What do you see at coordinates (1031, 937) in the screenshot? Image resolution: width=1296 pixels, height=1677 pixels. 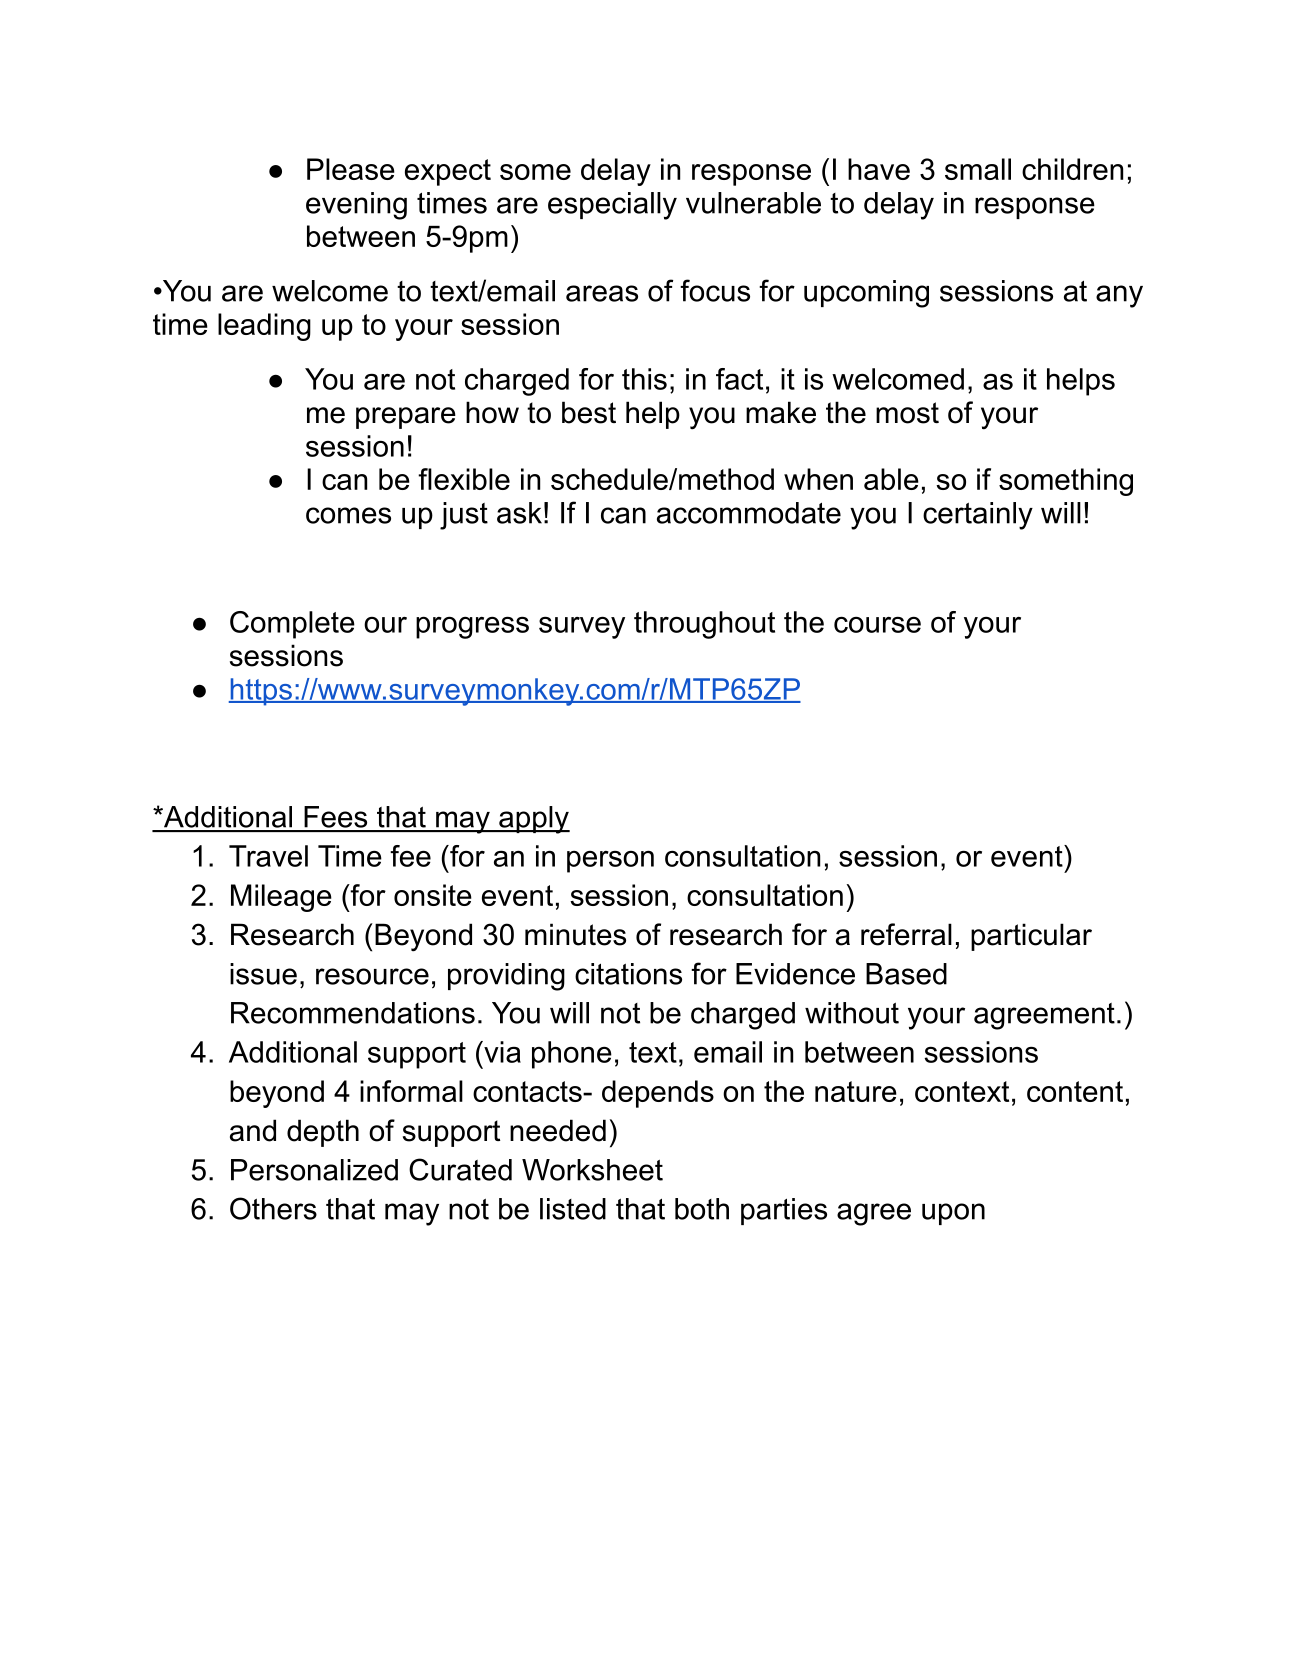 I see `particular` at bounding box center [1031, 937].
